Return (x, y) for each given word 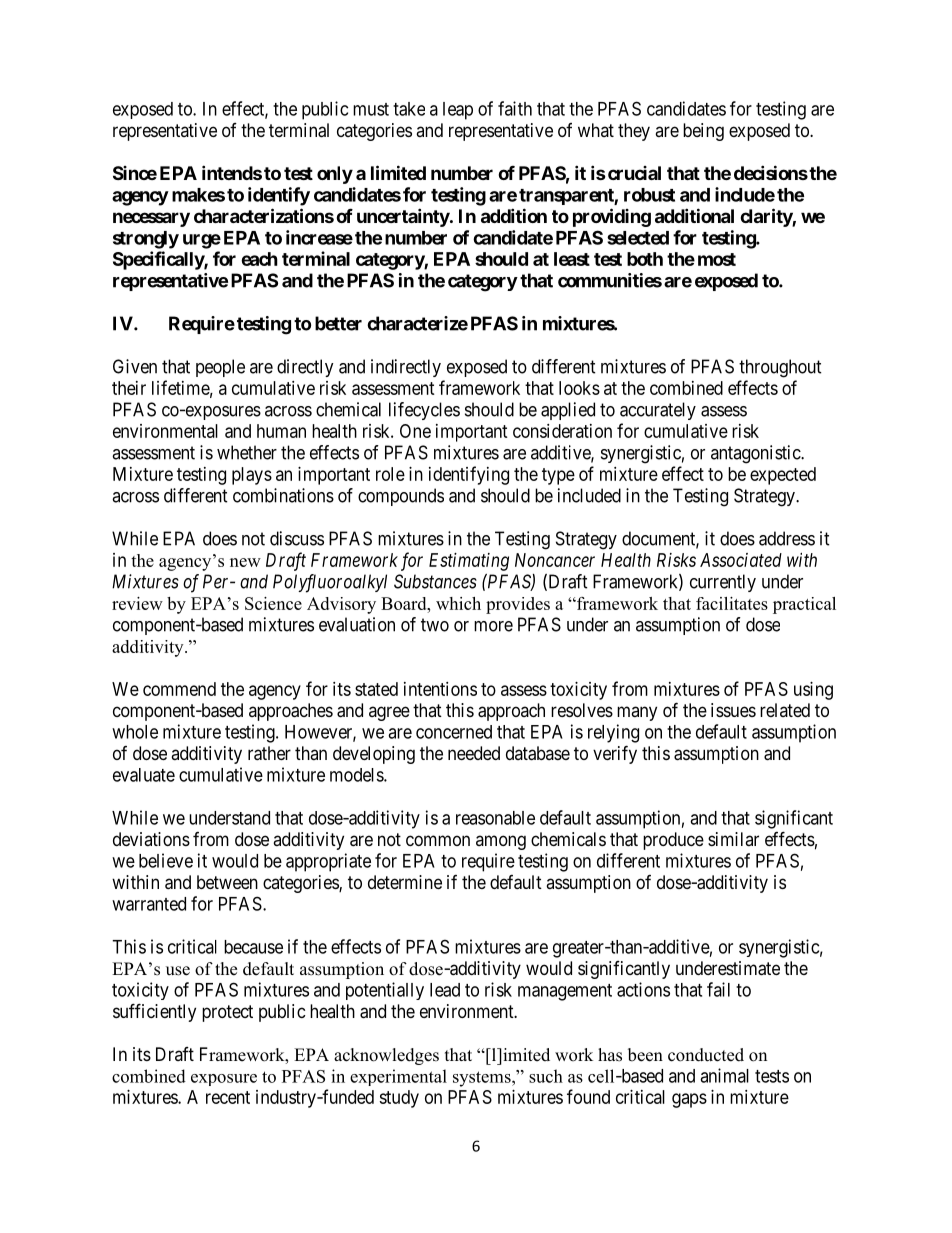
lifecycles (424, 411)
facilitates (732, 603)
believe (166, 860)
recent (228, 1097)
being (703, 132)
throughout (780, 368)
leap (458, 111)
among (501, 842)
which (458, 603)
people (220, 368)
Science (273, 603)
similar (733, 839)
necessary (151, 219)
